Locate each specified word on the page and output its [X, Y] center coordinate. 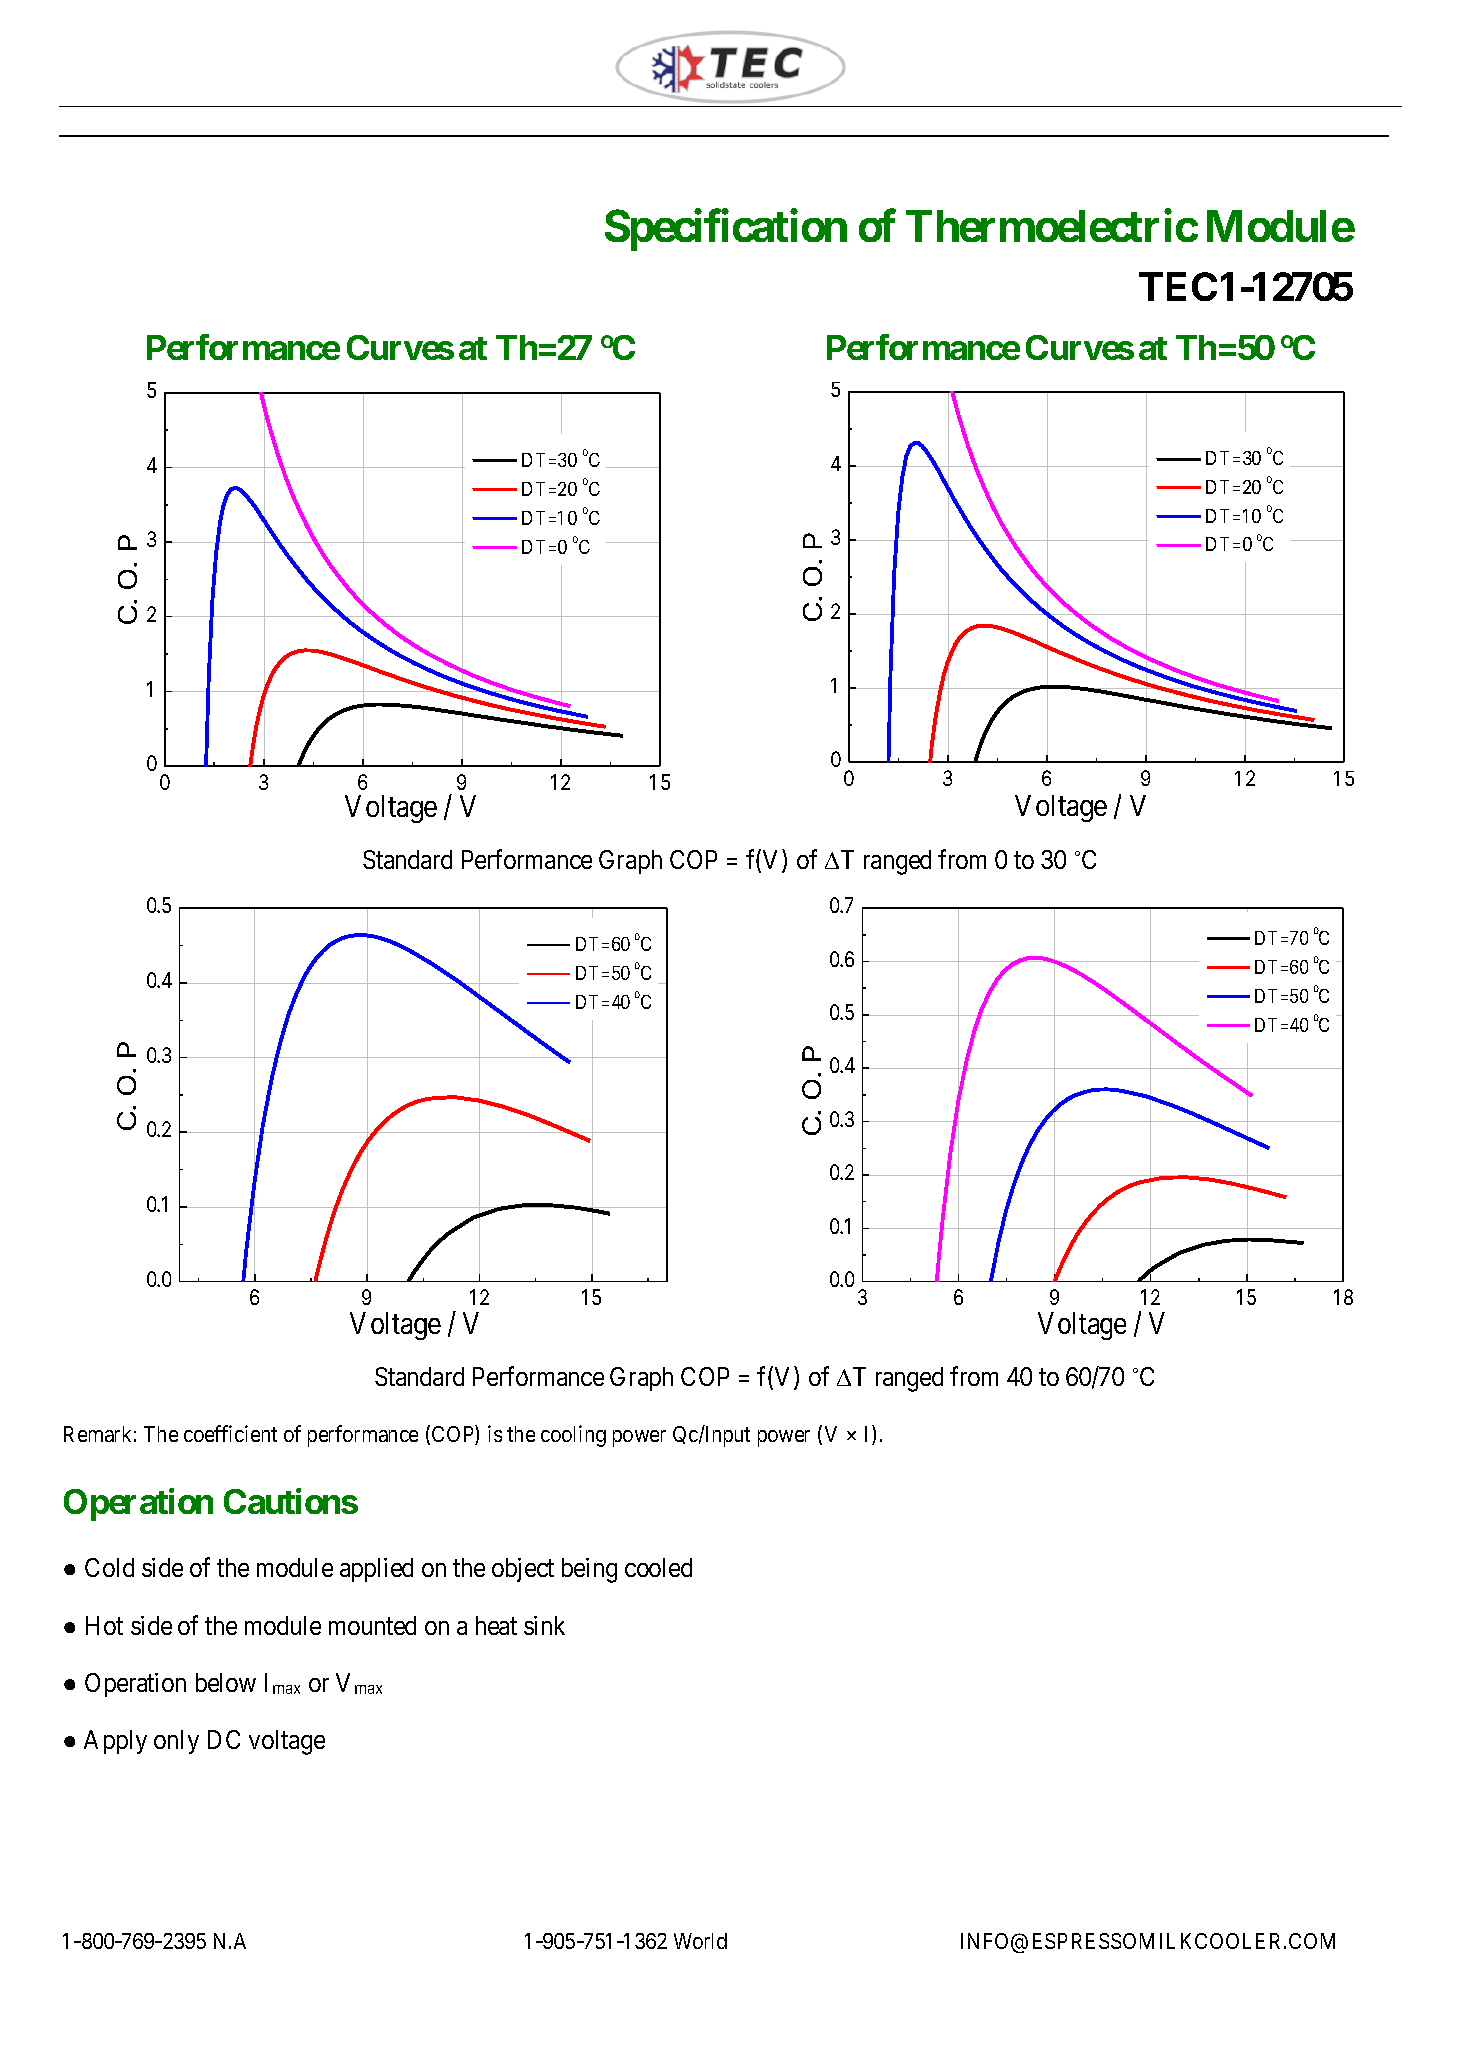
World [700, 1941]
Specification [726, 230]
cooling [573, 1436]
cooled [658, 1567]
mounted [372, 1625]
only [176, 1742]
